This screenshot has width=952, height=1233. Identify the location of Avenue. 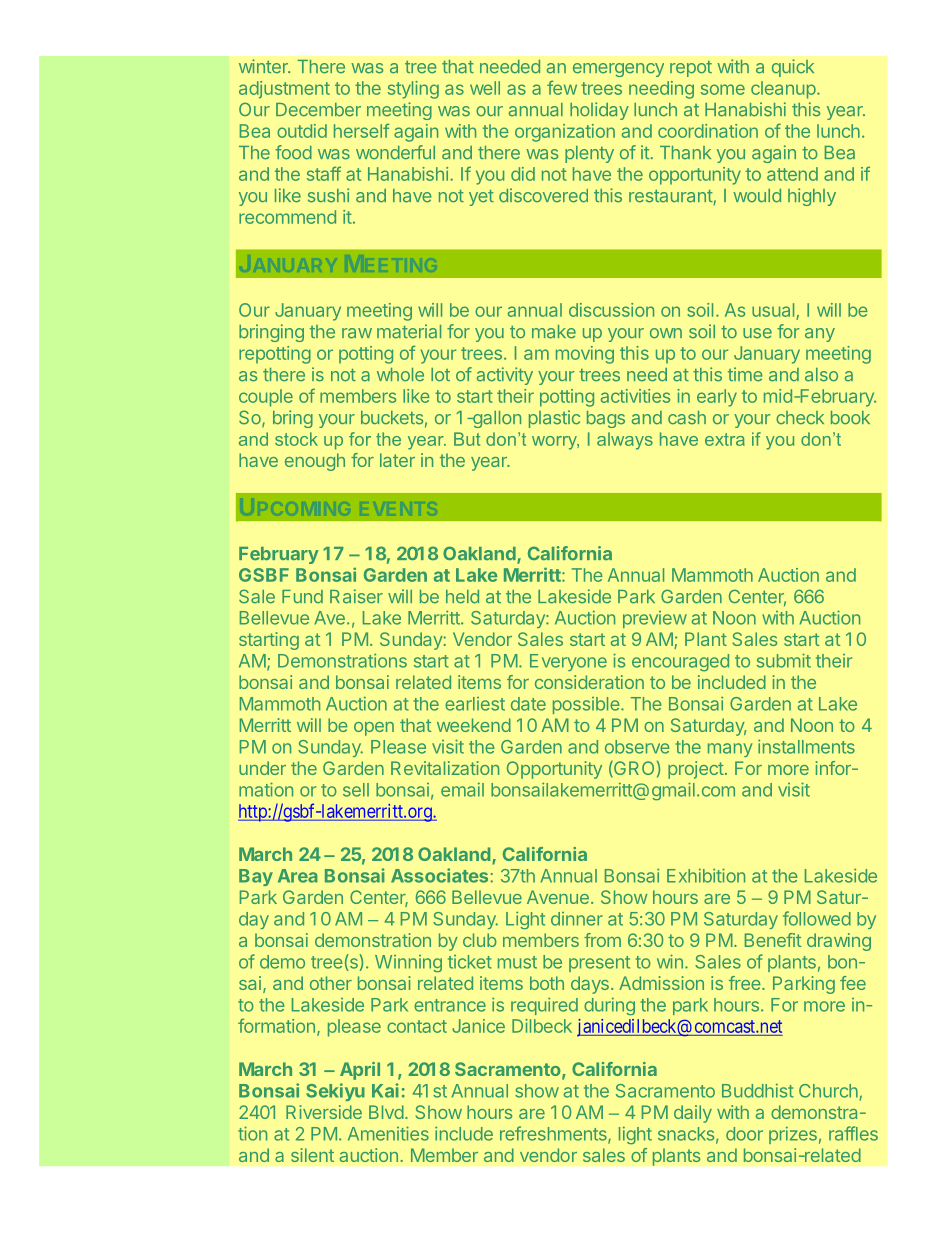
(558, 897).
